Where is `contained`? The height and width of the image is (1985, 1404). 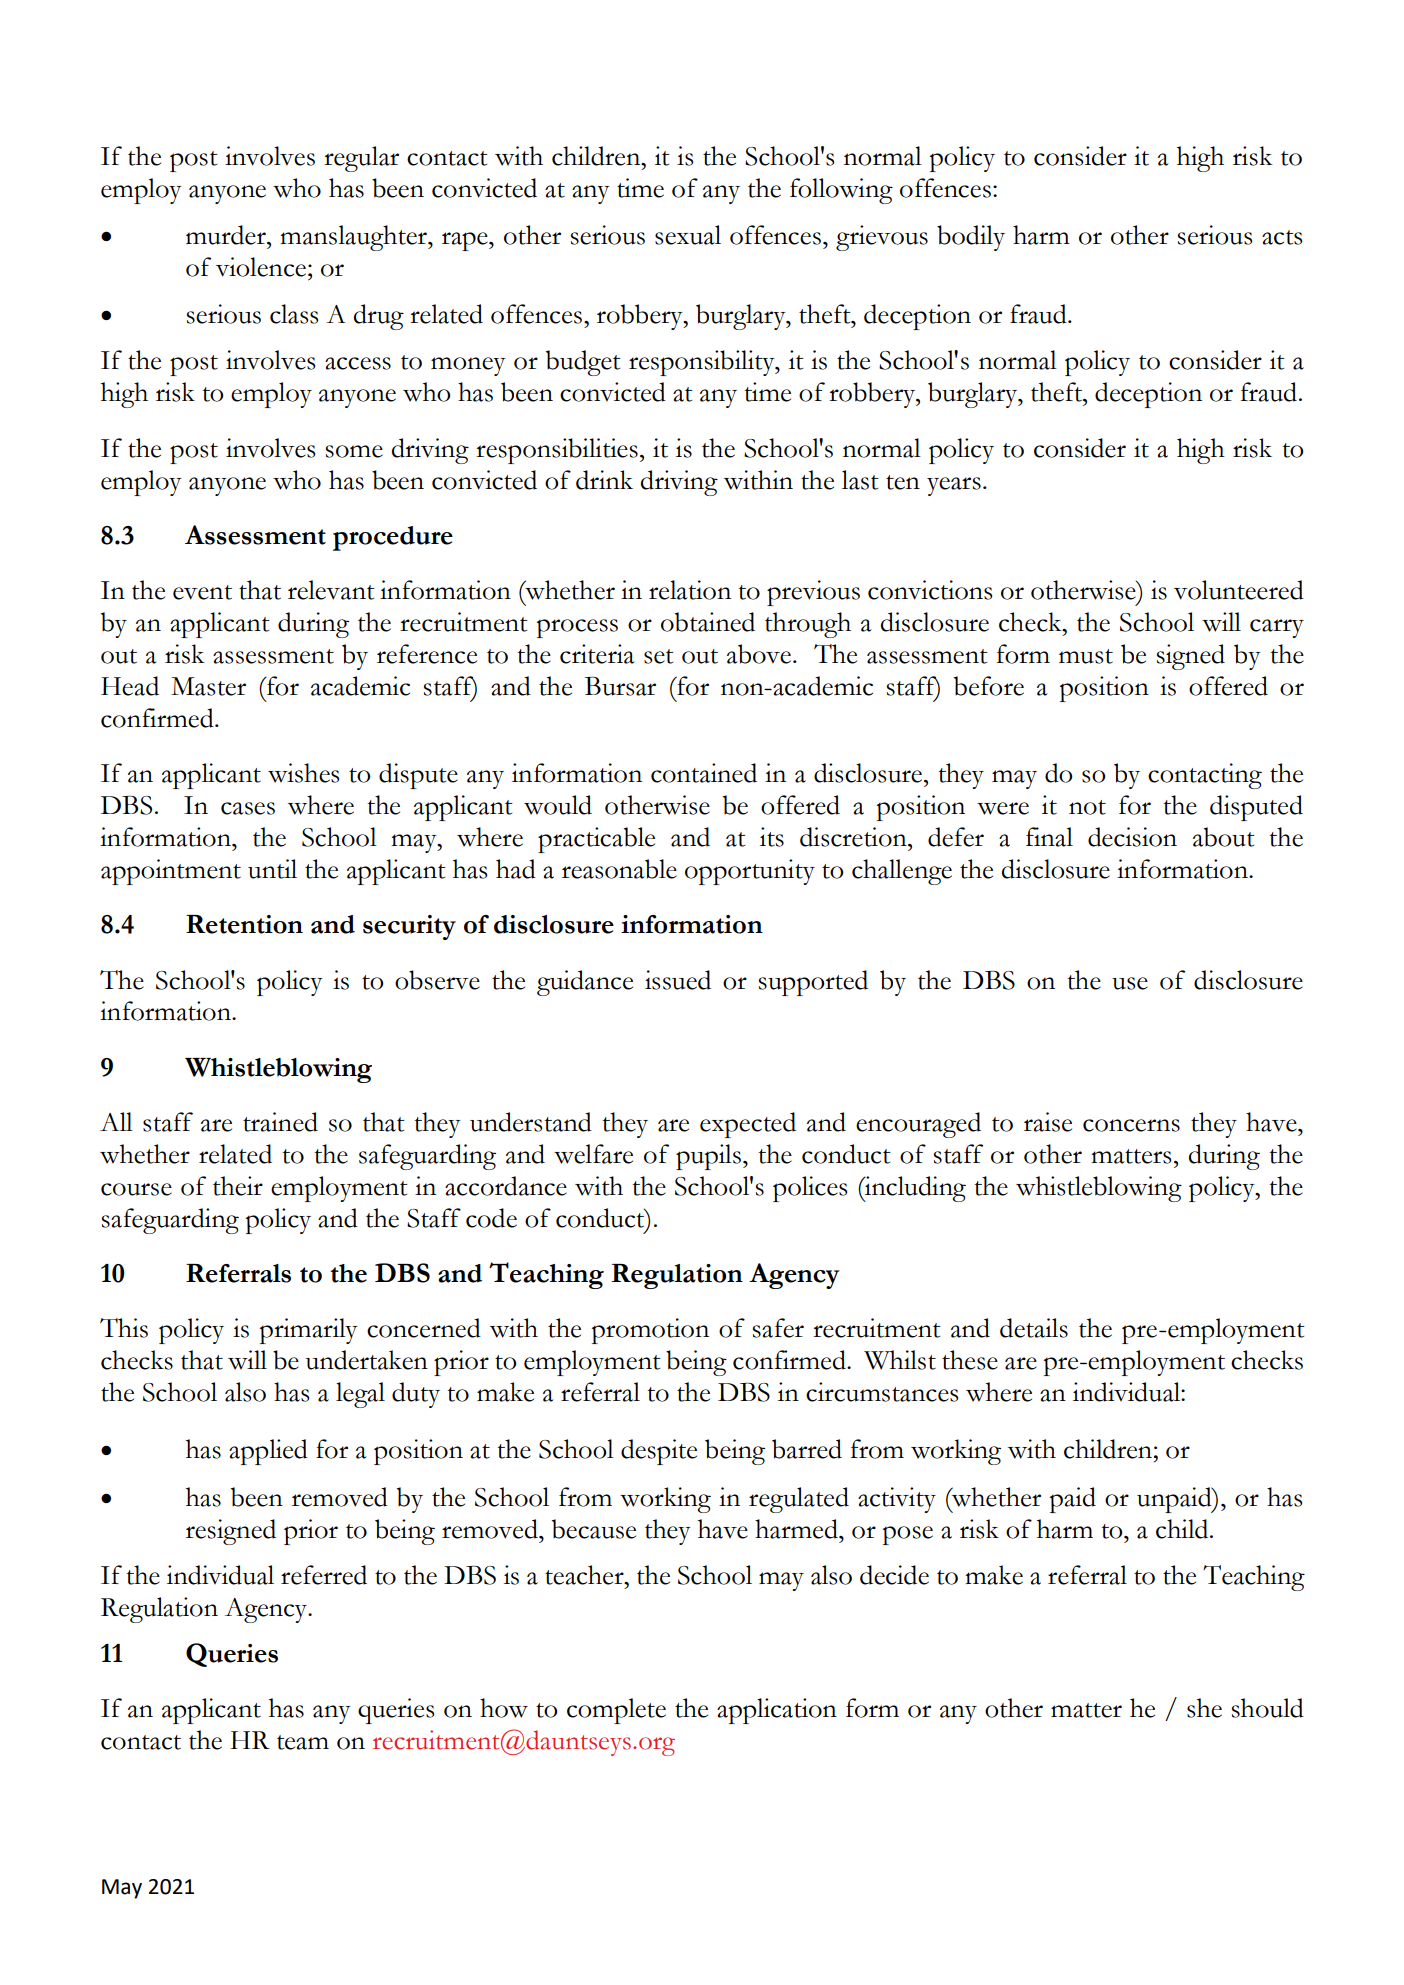 contained is located at coordinates (704, 773).
